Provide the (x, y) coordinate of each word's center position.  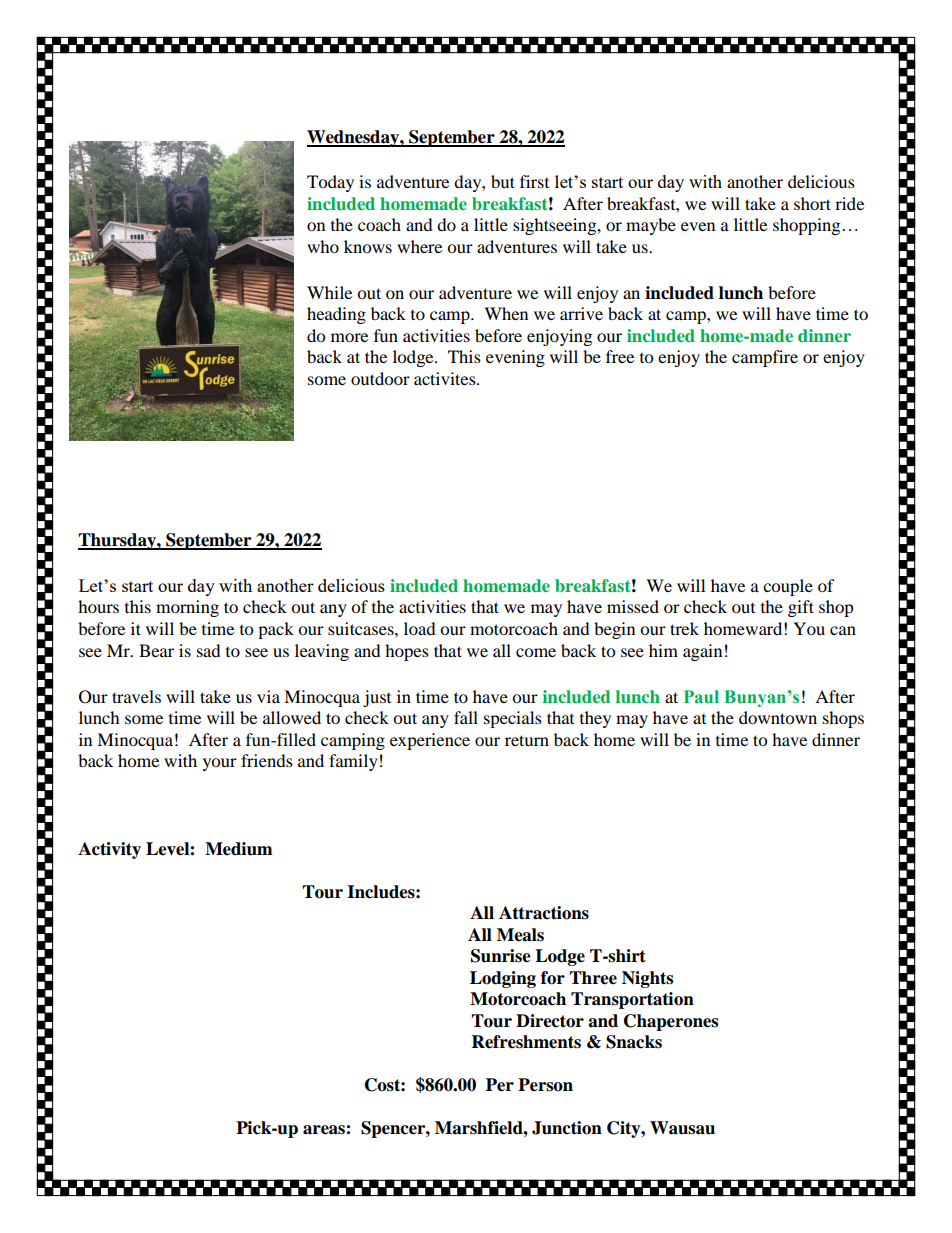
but (503, 181)
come (536, 652)
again (702, 652)
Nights (647, 979)
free (620, 356)
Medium (239, 849)
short (812, 203)
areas (325, 1130)
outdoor (380, 378)
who (323, 246)
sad (209, 650)
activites (446, 378)
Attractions (544, 913)
